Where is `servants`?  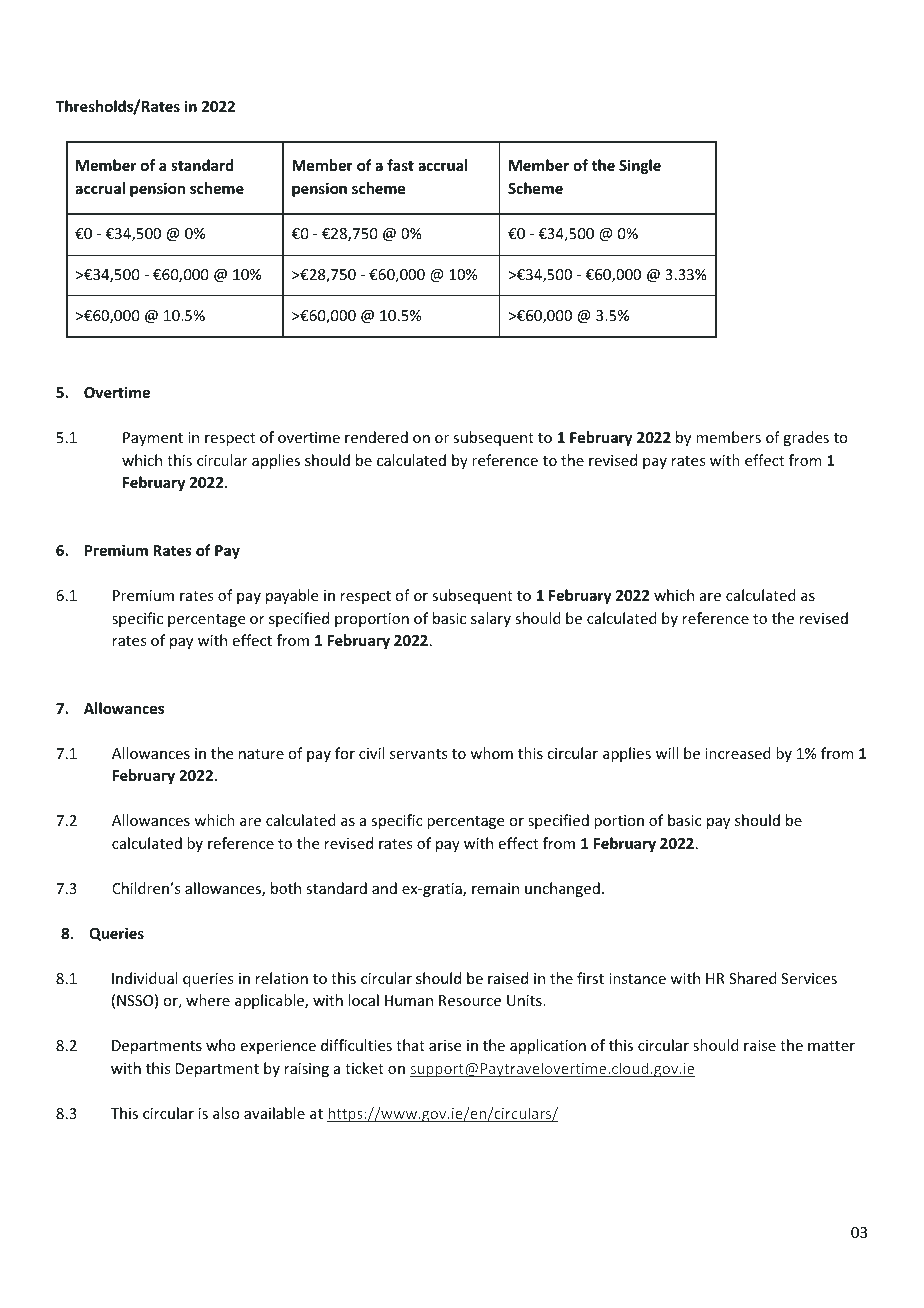 servants is located at coordinates (418, 754).
